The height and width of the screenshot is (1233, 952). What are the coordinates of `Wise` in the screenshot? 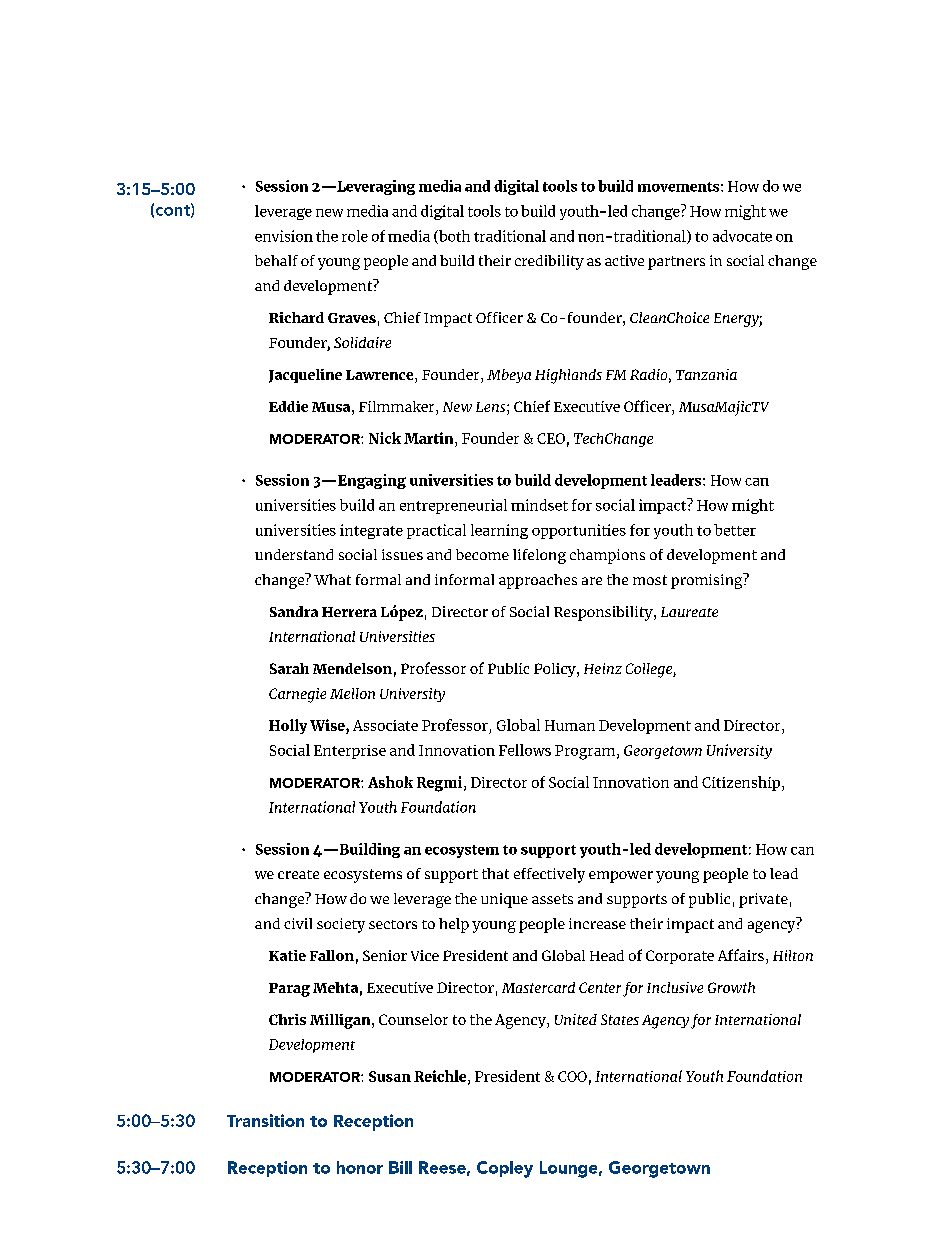 It's located at (328, 725).
